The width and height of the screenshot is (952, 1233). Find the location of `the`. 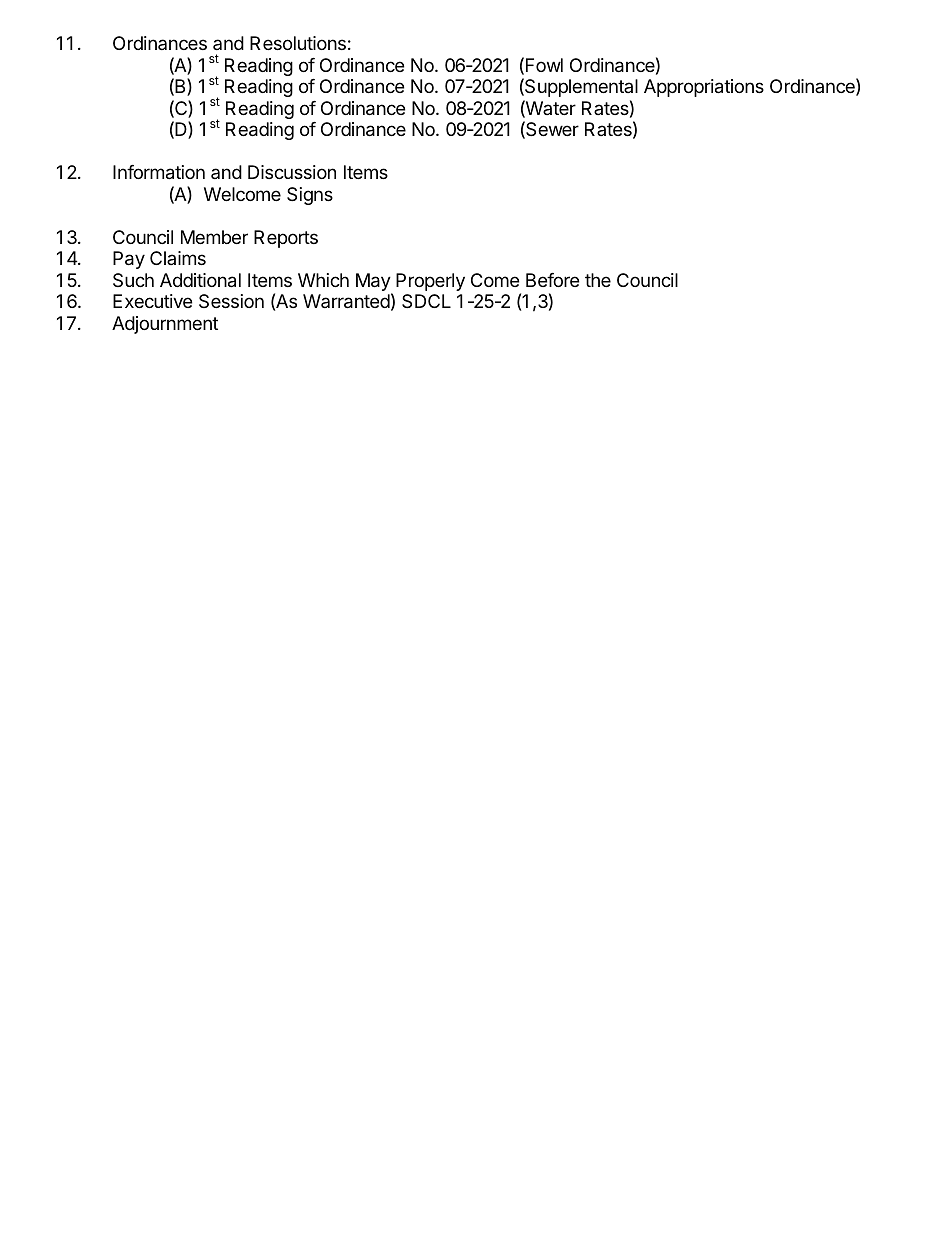

the is located at coordinates (598, 280).
